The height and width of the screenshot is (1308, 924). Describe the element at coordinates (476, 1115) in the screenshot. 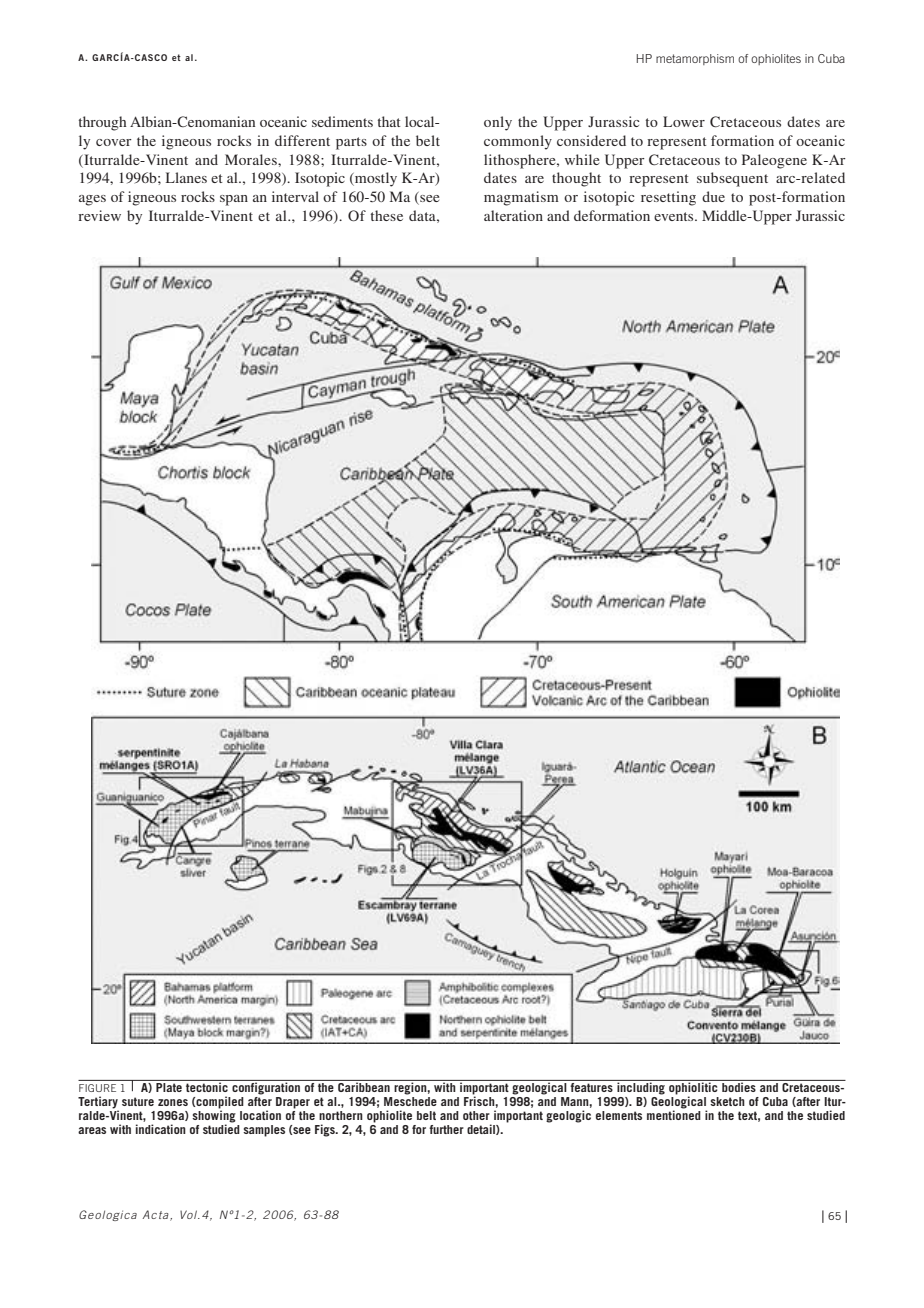

I see `other` at that location.
